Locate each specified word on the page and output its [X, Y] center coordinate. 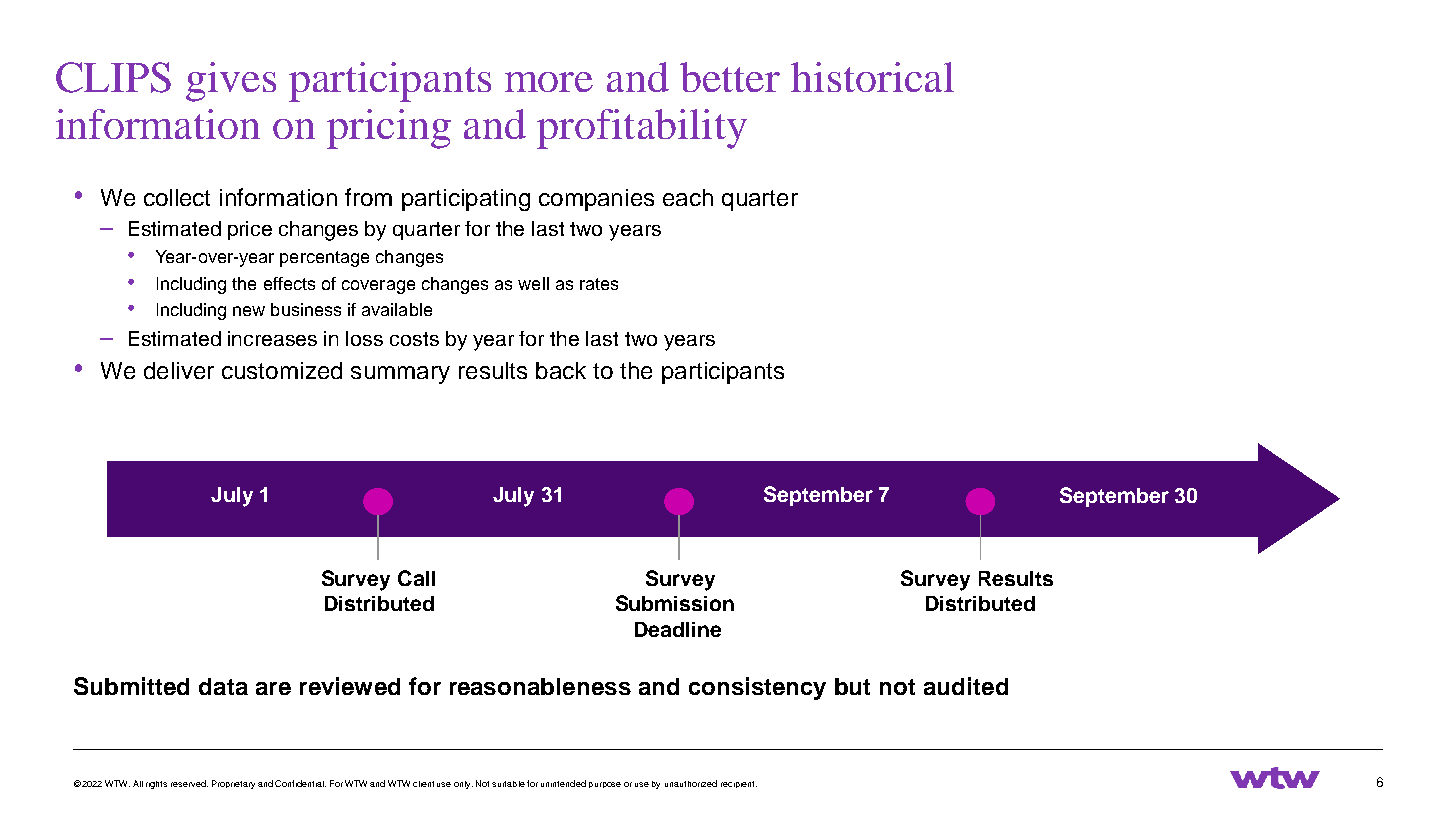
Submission [675, 603]
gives [231, 82]
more [549, 82]
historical [872, 77]
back [561, 370]
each [688, 197]
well [533, 283]
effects [289, 283]
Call [416, 578]
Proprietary [233, 784]
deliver [179, 370]
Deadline [678, 629]
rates [599, 284]
